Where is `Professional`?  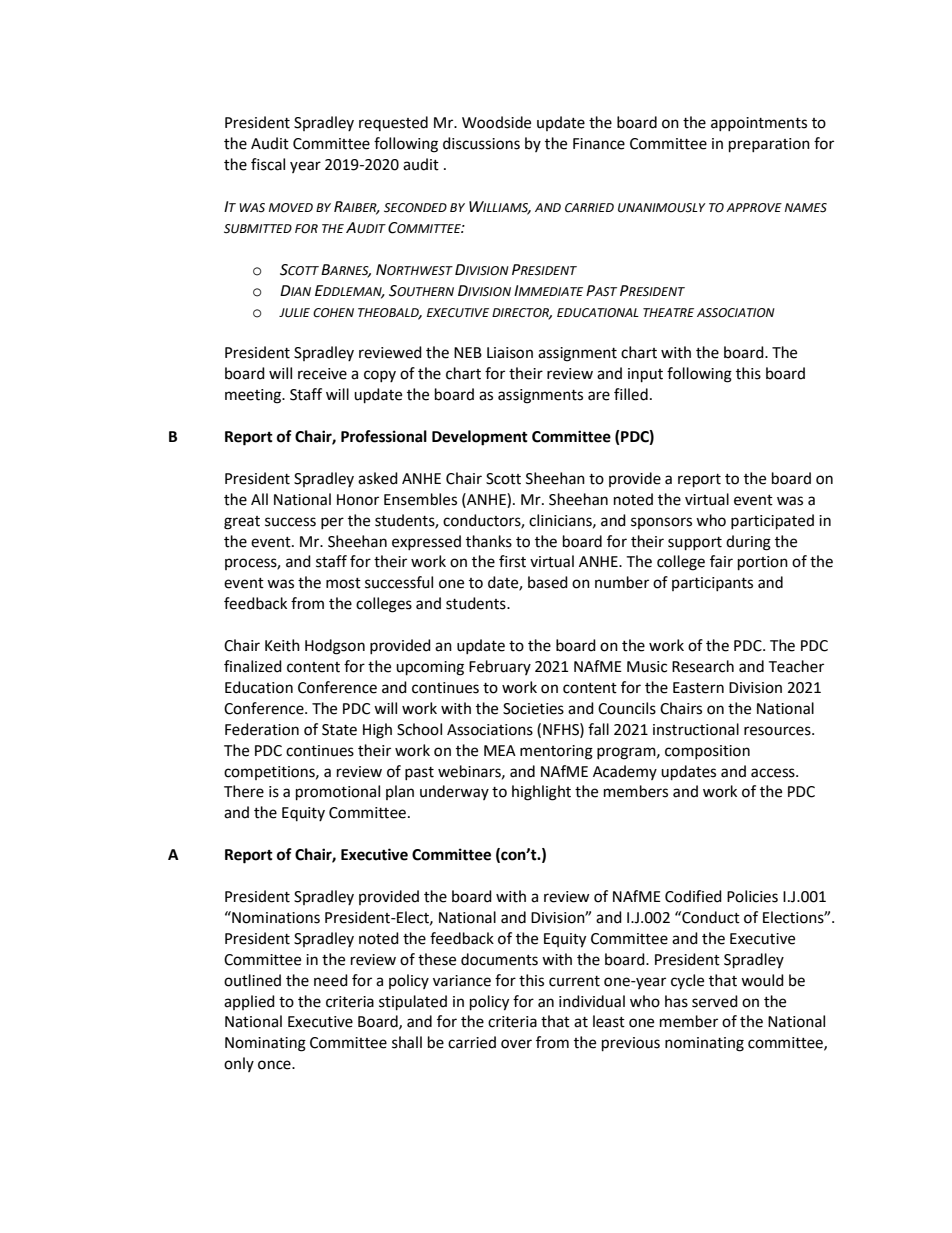 Professional is located at coordinates (384, 436).
